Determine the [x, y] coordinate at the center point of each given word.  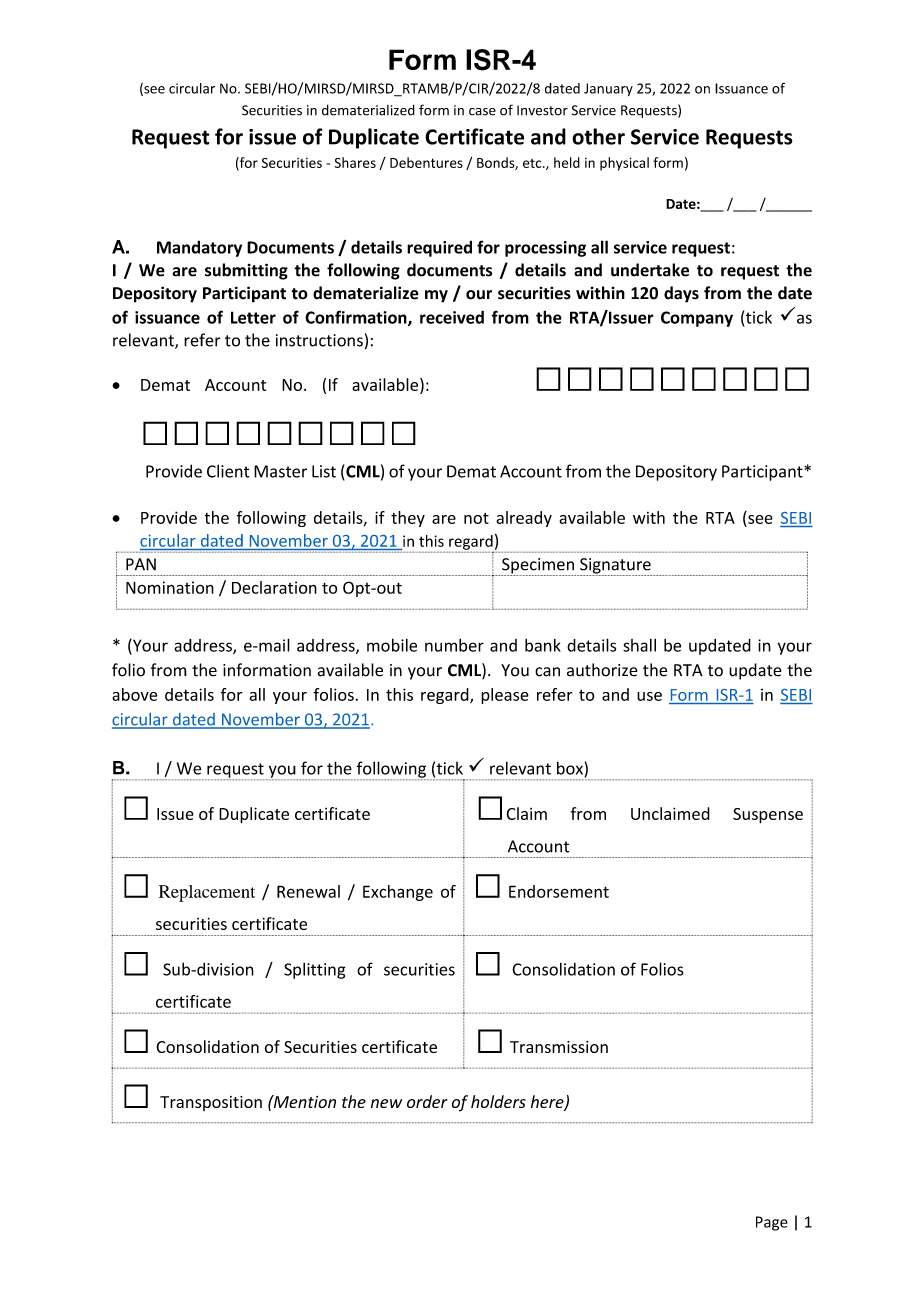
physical [624, 164]
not [476, 518]
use [649, 696]
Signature [615, 567]
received [452, 317]
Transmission [559, 1047]
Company [697, 319]
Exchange [398, 893]
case [482, 112]
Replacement [207, 893]
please [505, 696]
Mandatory [199, 248]
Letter [253, 317]
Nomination [170, 587]
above [135, 694]
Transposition [211, 1103]
